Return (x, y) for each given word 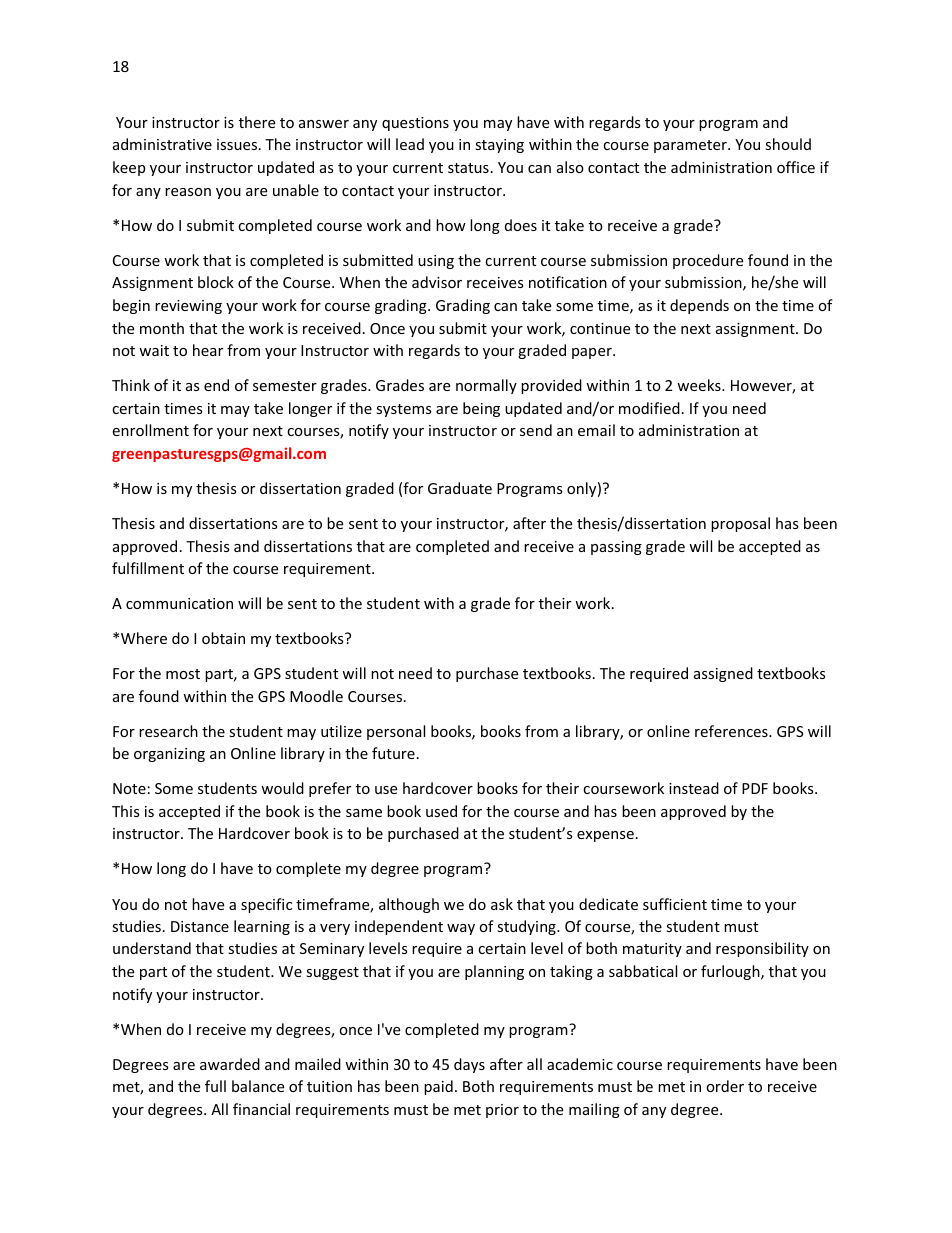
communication (179, 603)
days (469, 1065)
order (725, 1086)
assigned (723, 674)
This (126, 811)
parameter (691, 146)
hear (208, 350)
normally (486, 386)
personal (396, 732)
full (215, 1086)
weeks (700, 385)
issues (238, 144)
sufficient (675, 904)
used (441, 811)
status (468, 168)
